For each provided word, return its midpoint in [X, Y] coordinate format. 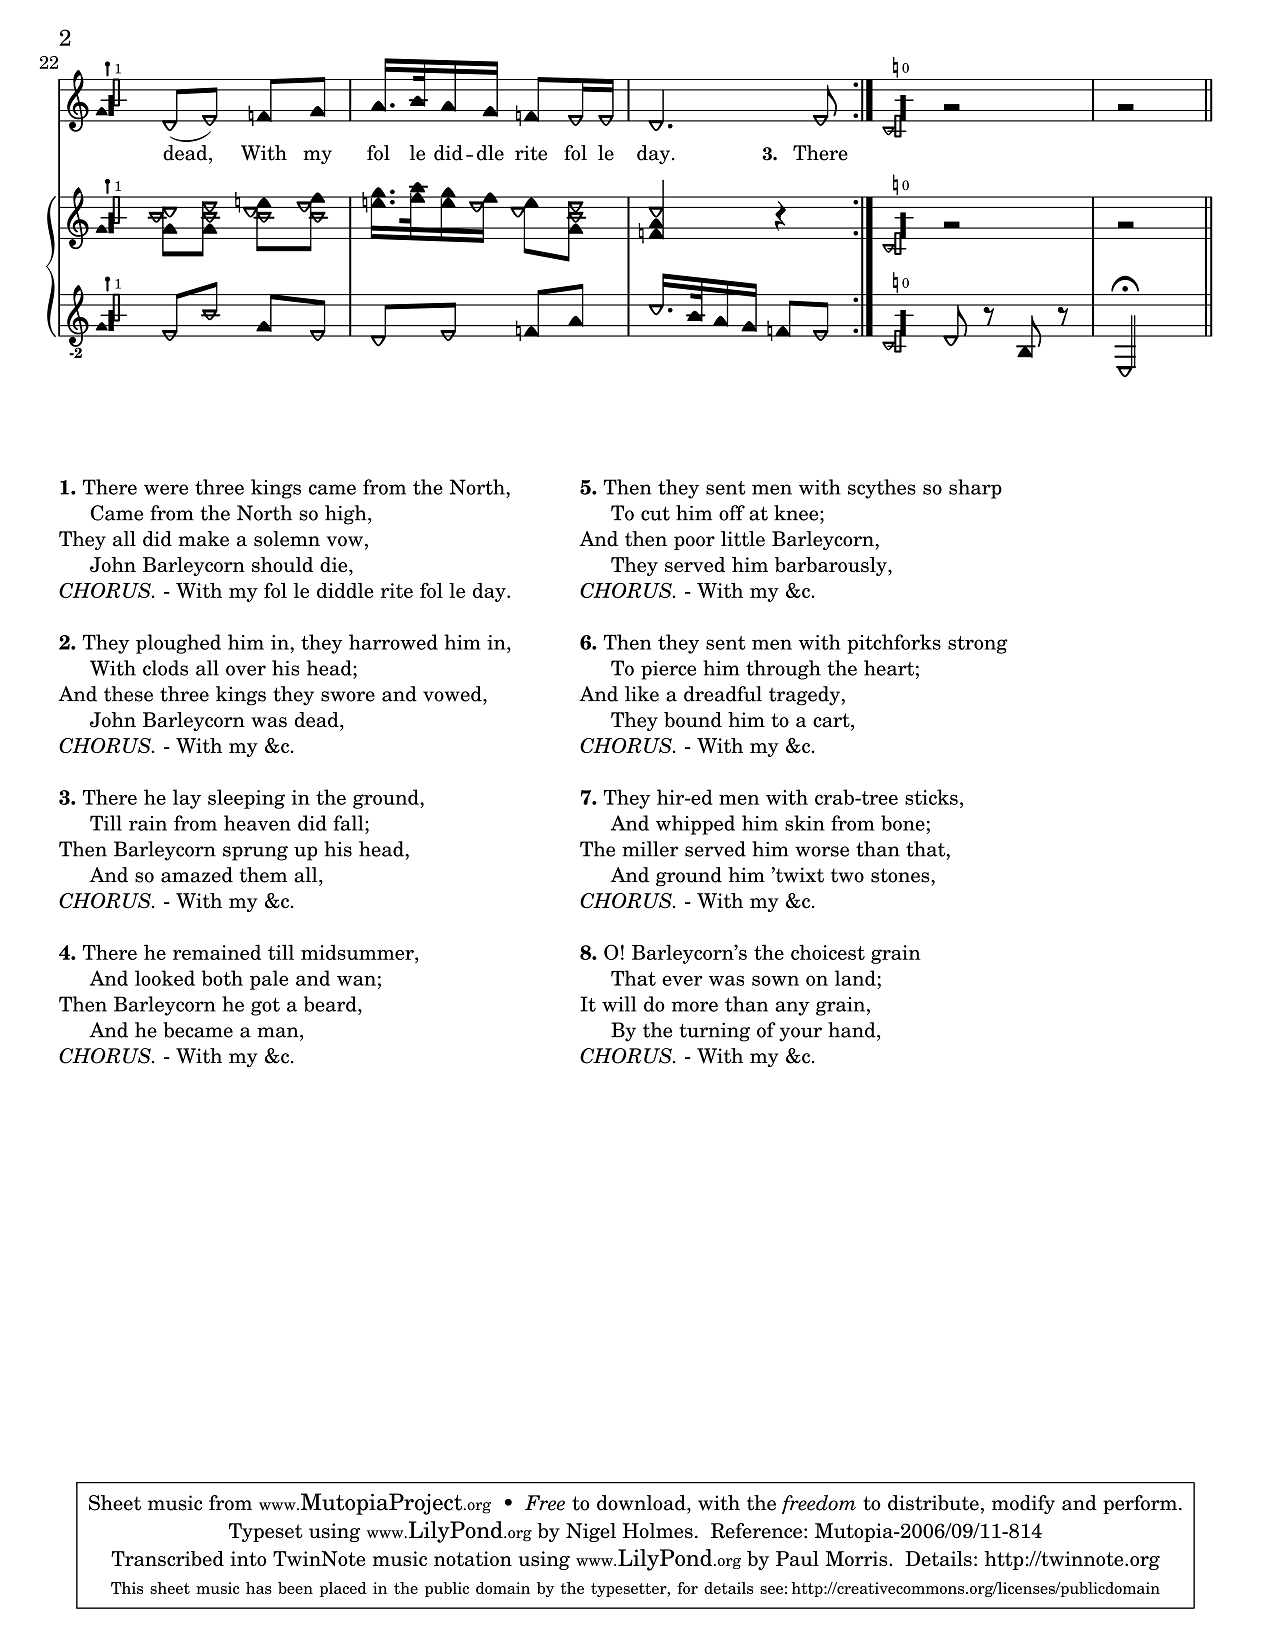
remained [217, 952]
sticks [931, 797]
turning [714, 1032]
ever [682, 980]
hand [853, 1030]
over [246, 670]
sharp [975, 489]
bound [693, 720]
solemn [287, 539]
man [279, 1032]
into [248, 1558]
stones [901, 875]
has [259, 1588]
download [642, 1503]
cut [655, 513]
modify [1023, 1504]
